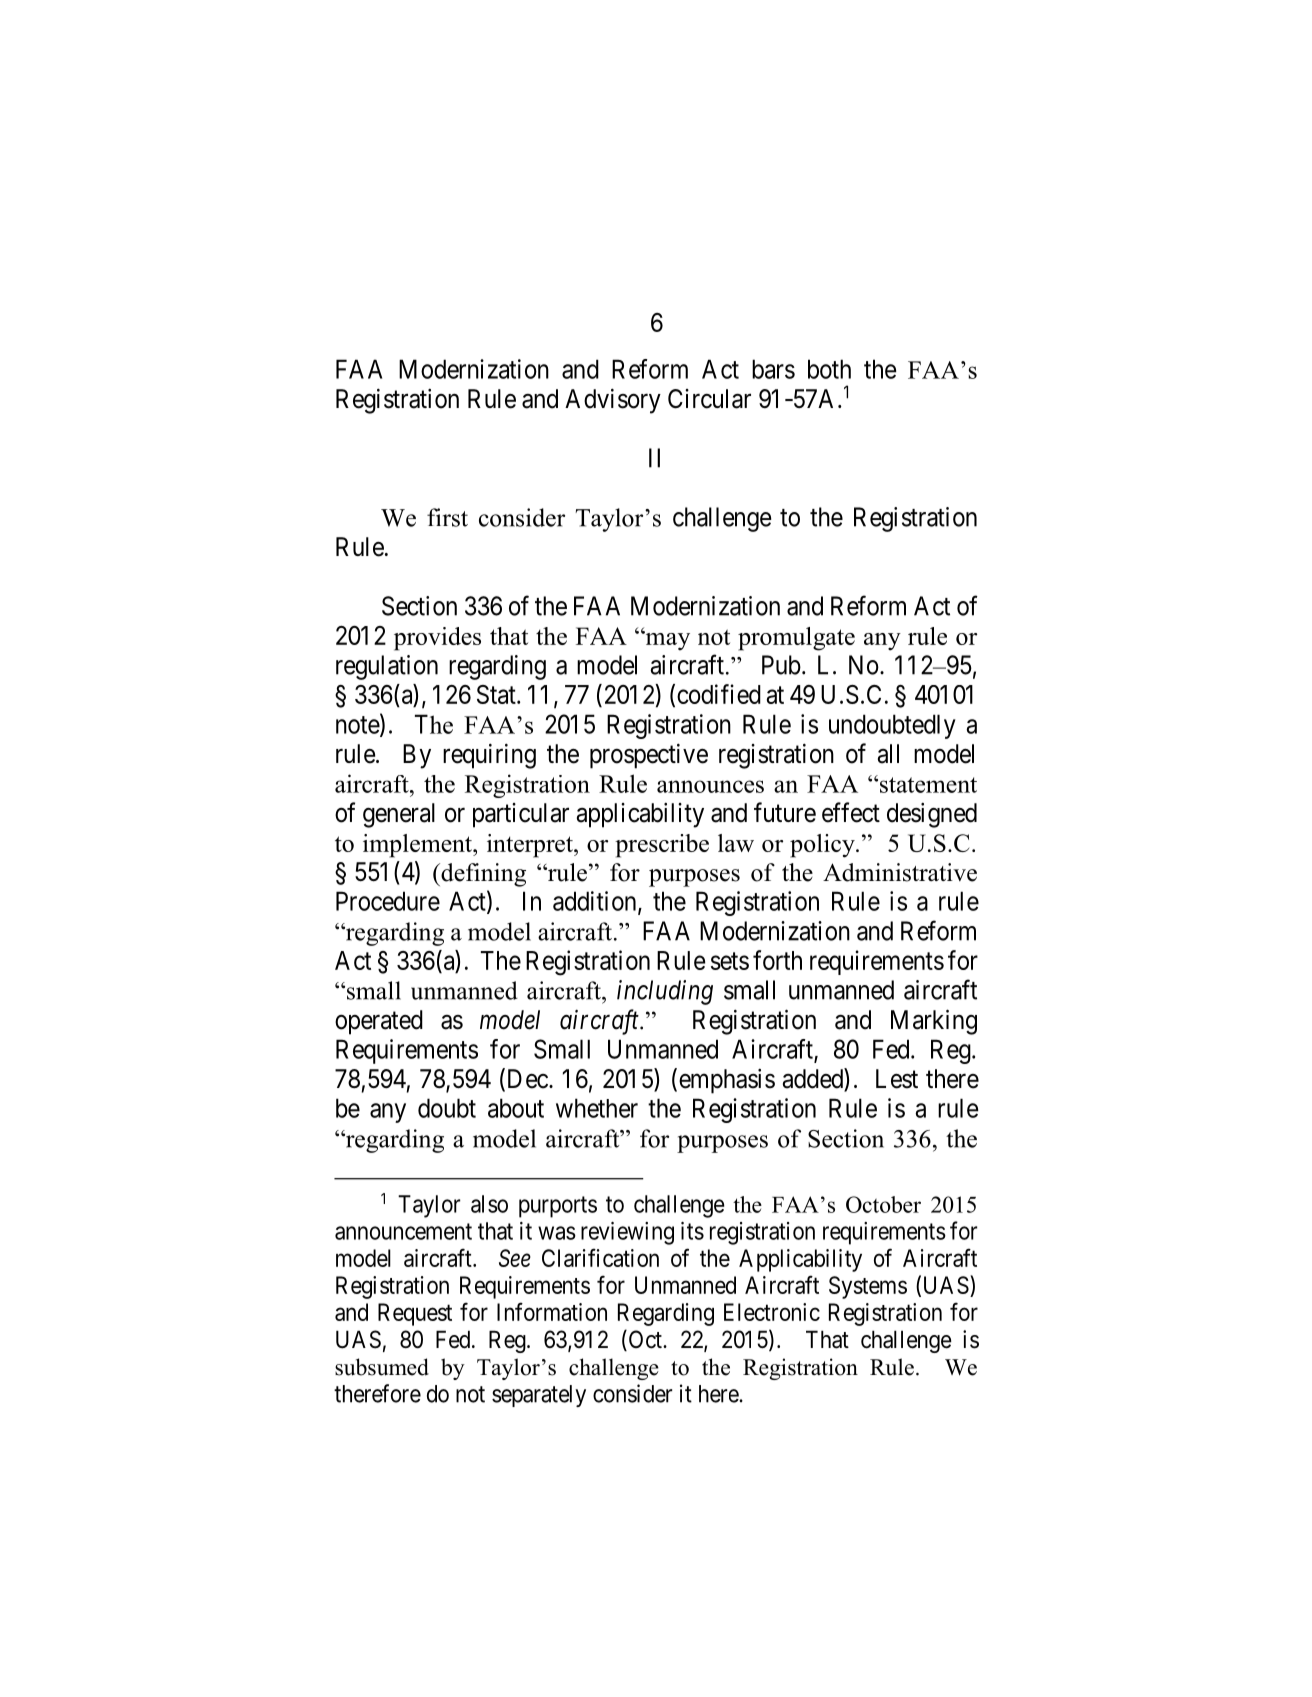  What do you see at coordinates (437, 639) in the document?
I see `provides` at bounding box center [437, 639].
